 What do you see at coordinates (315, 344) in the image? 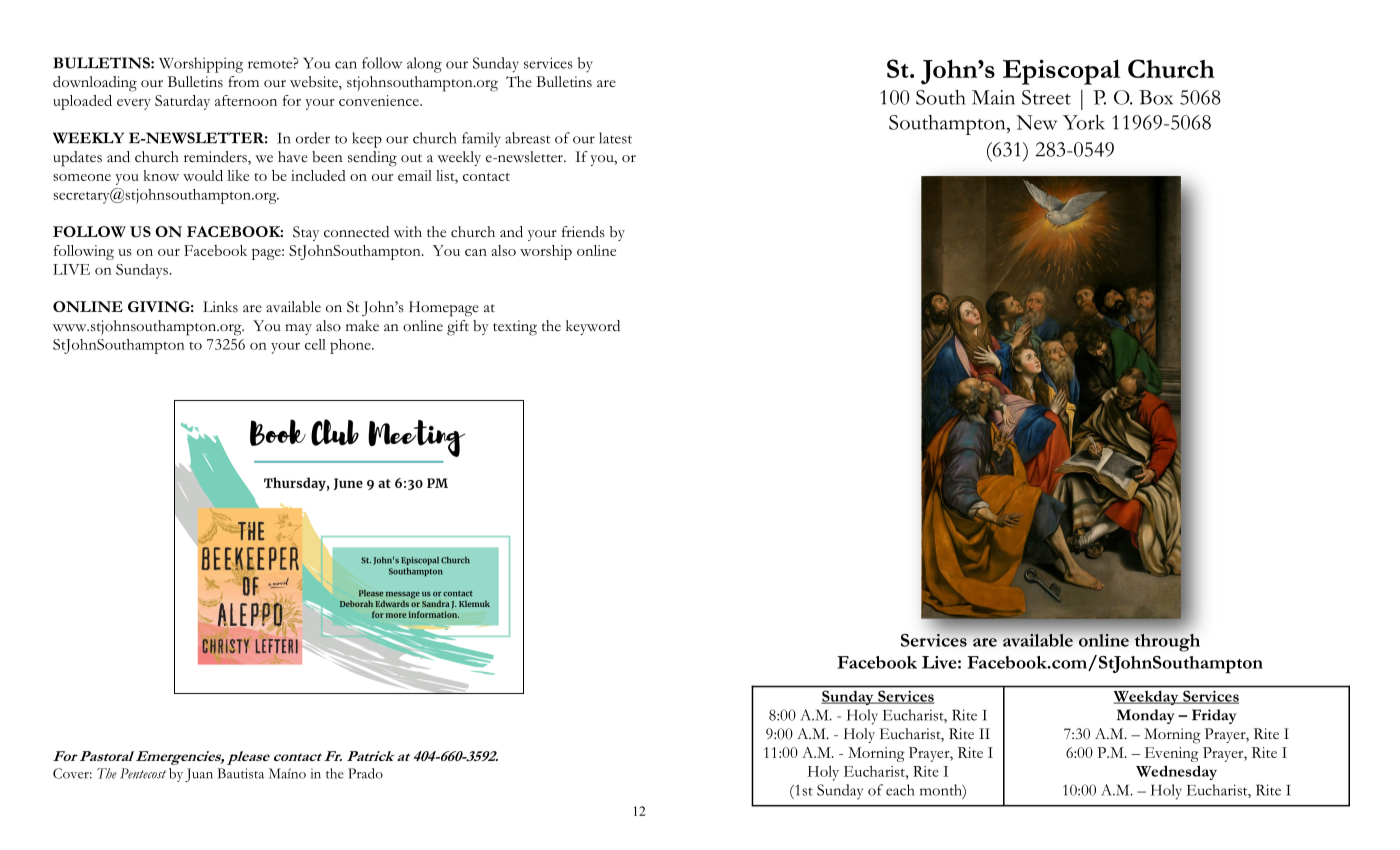
I see `cell` at bounding box center [315, 344].
